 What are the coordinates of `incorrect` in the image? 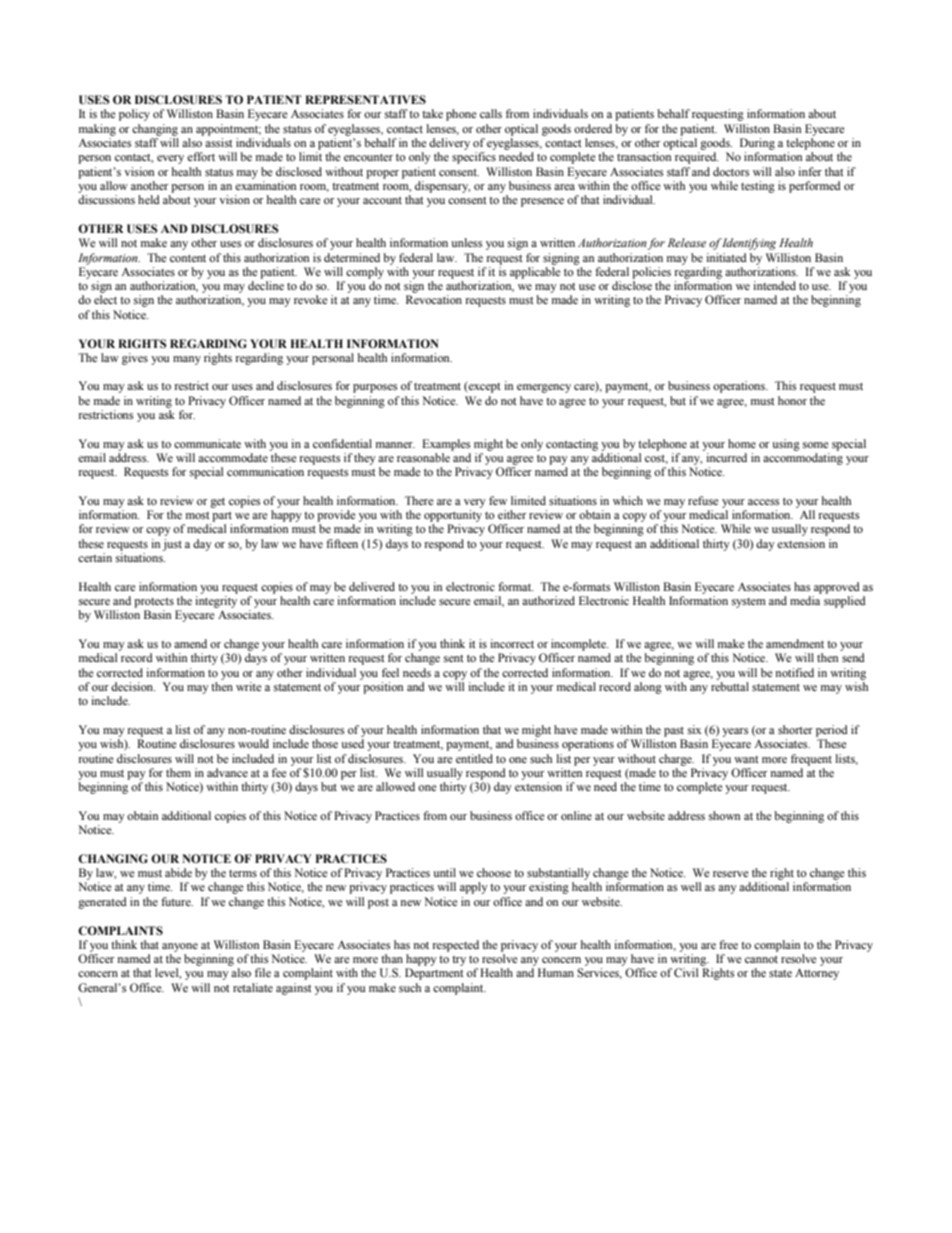 It's located at (512, 643).
